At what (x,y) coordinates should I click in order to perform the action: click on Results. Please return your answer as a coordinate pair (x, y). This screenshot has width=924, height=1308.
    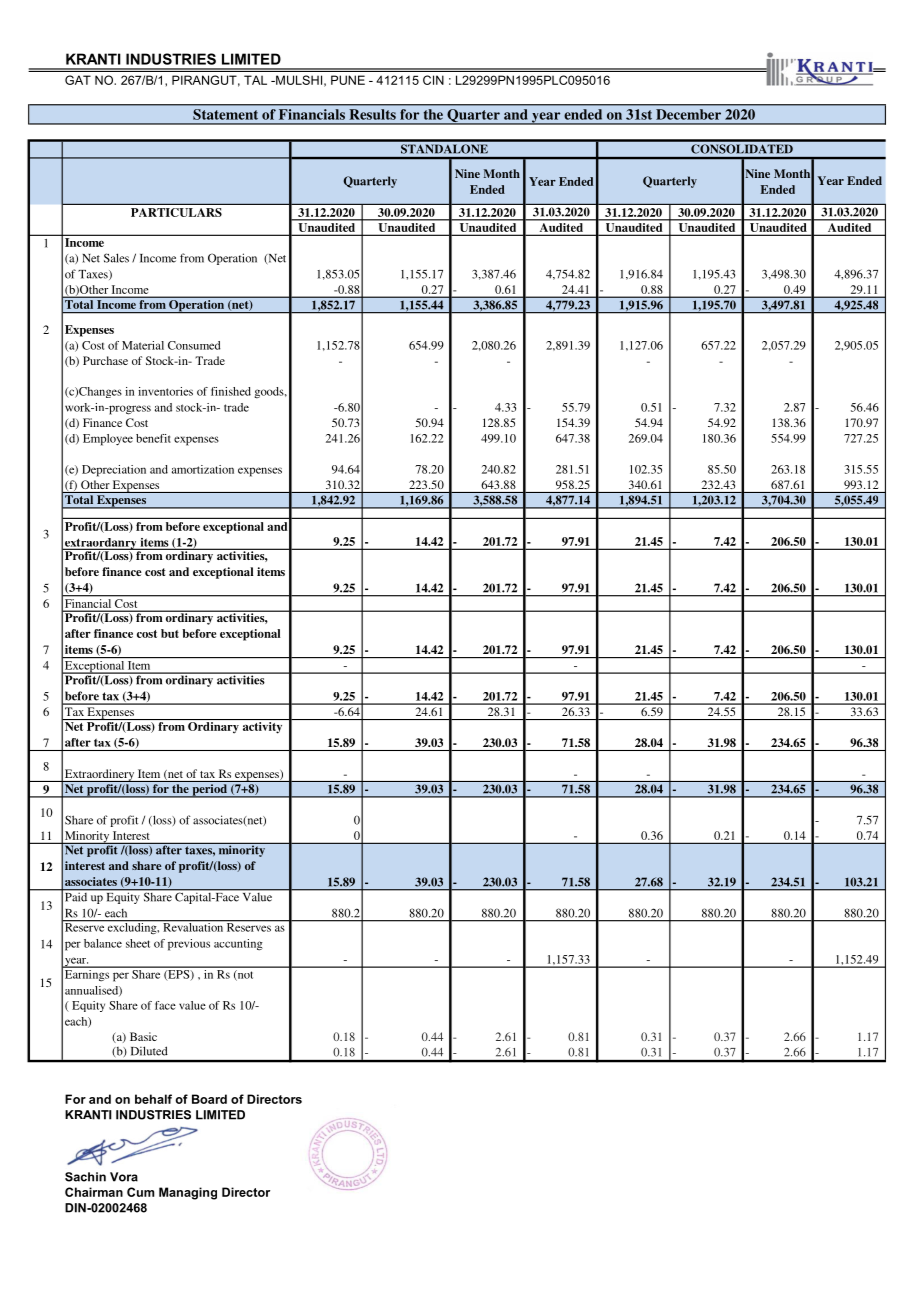
    Looking at the image, I should click on (373, 114).
